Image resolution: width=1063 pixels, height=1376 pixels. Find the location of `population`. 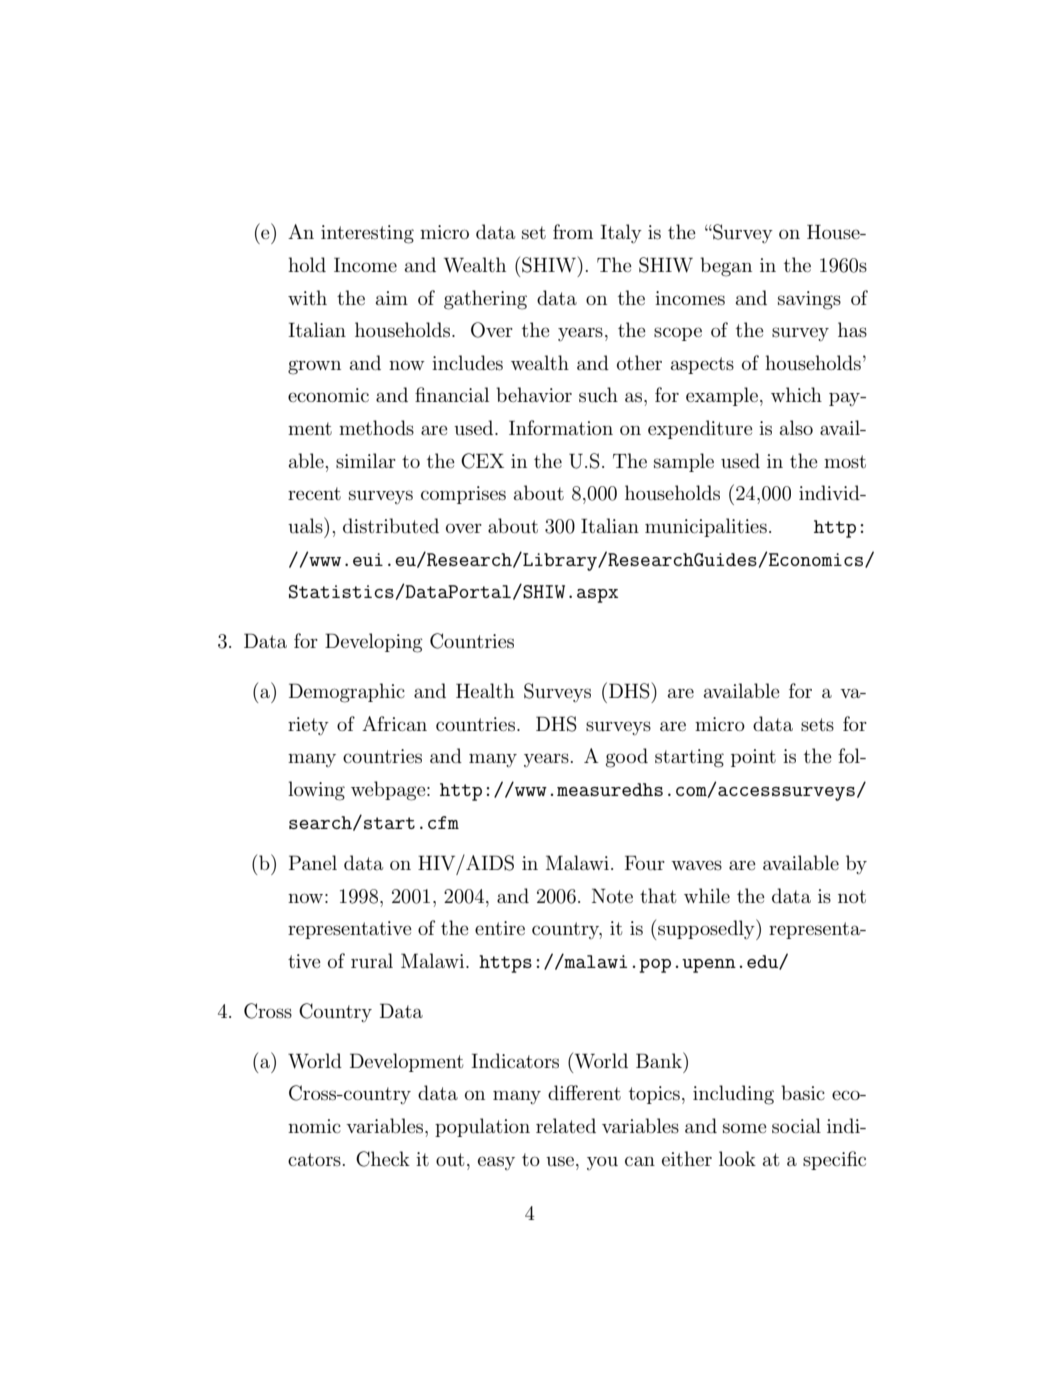

population is located at coordinates (482, 1127).
